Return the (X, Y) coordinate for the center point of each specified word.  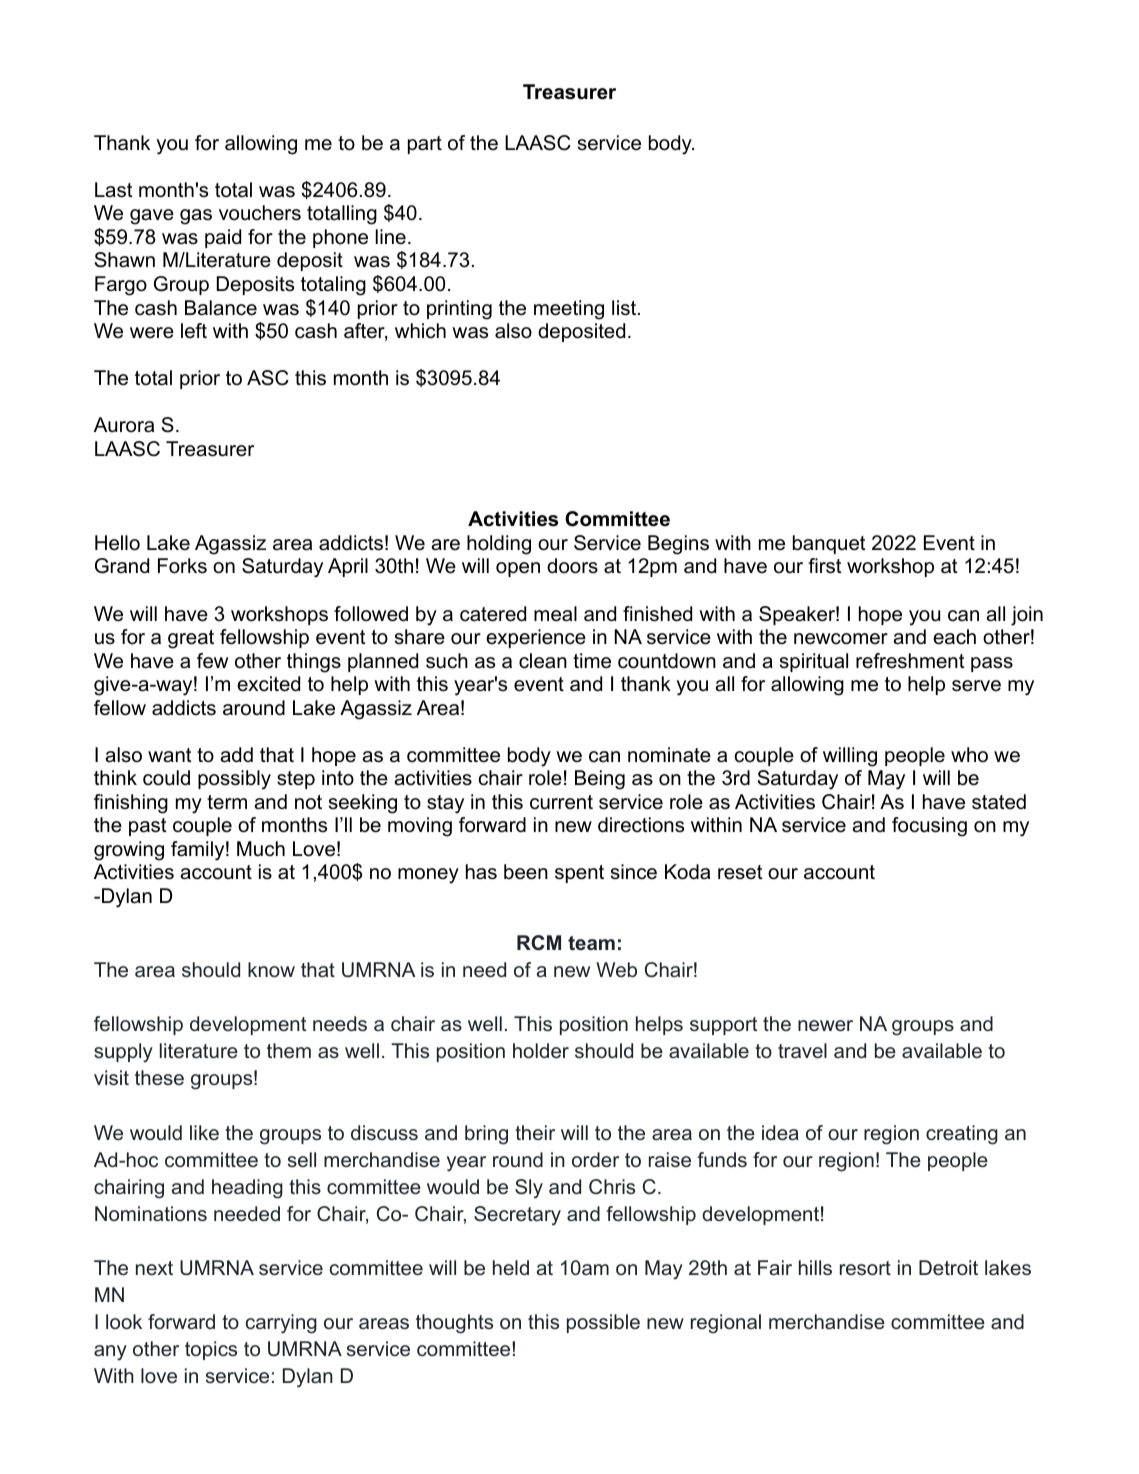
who (969, 755)
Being (600, 780)
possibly (234, 780)
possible (603, 1323)
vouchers (260, 213)
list (625, 308)
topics (211, 1350)
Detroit (948, 1267)
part (425, 145)
